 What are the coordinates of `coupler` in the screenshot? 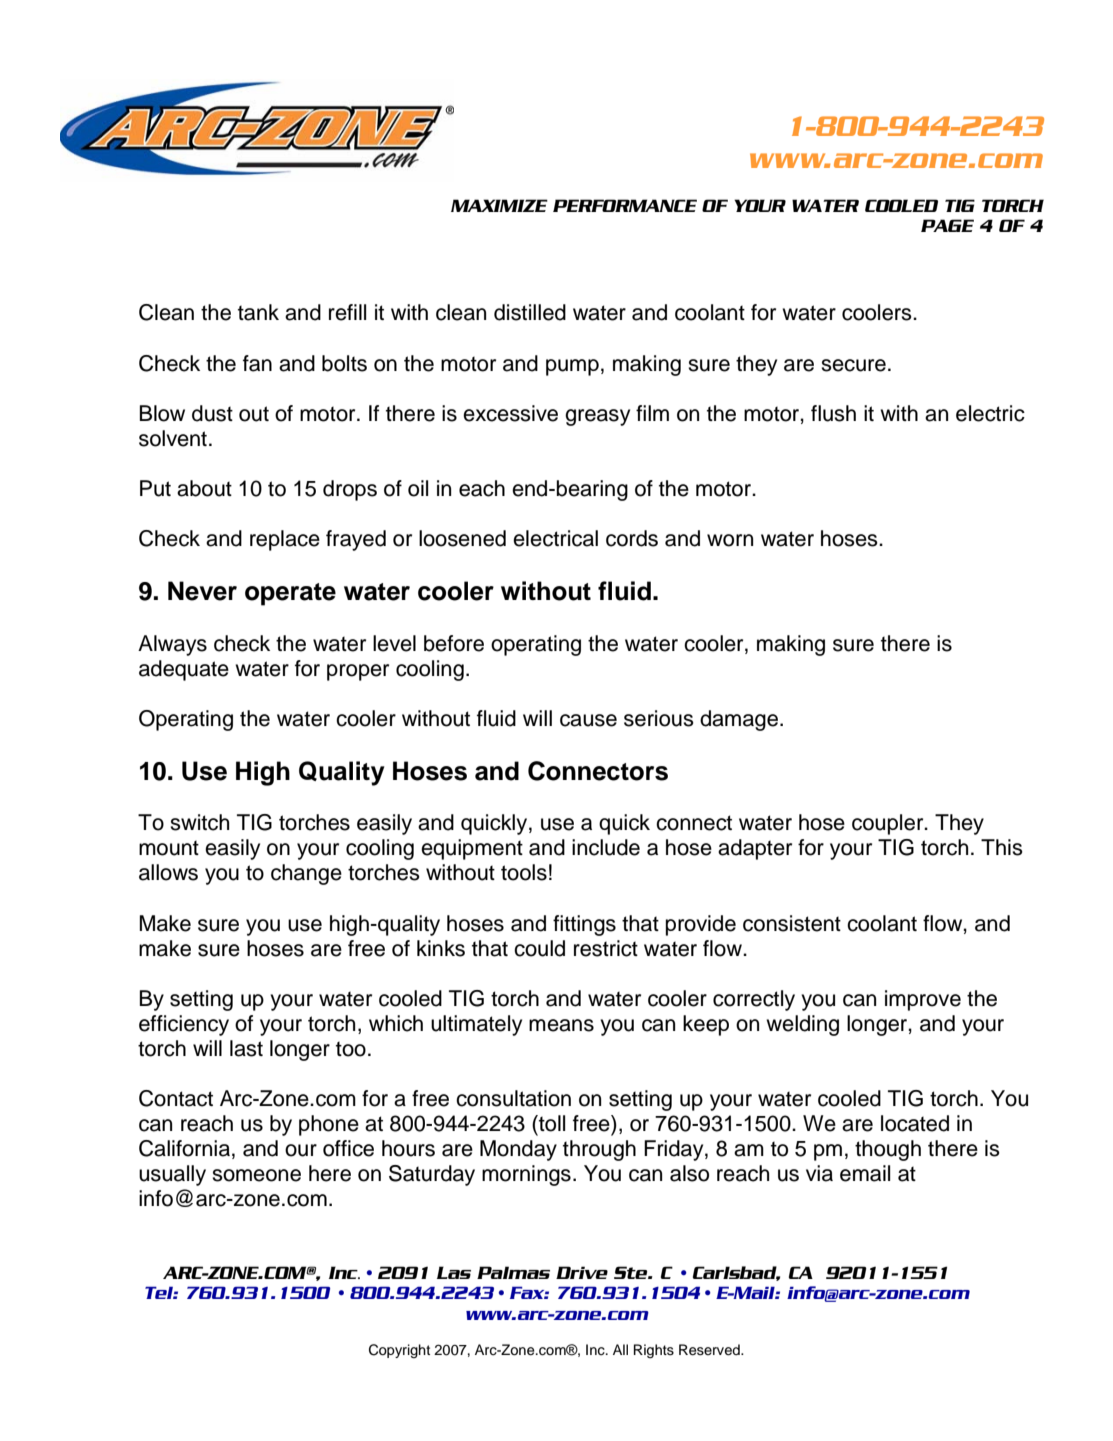 It's located at (889, 824).
